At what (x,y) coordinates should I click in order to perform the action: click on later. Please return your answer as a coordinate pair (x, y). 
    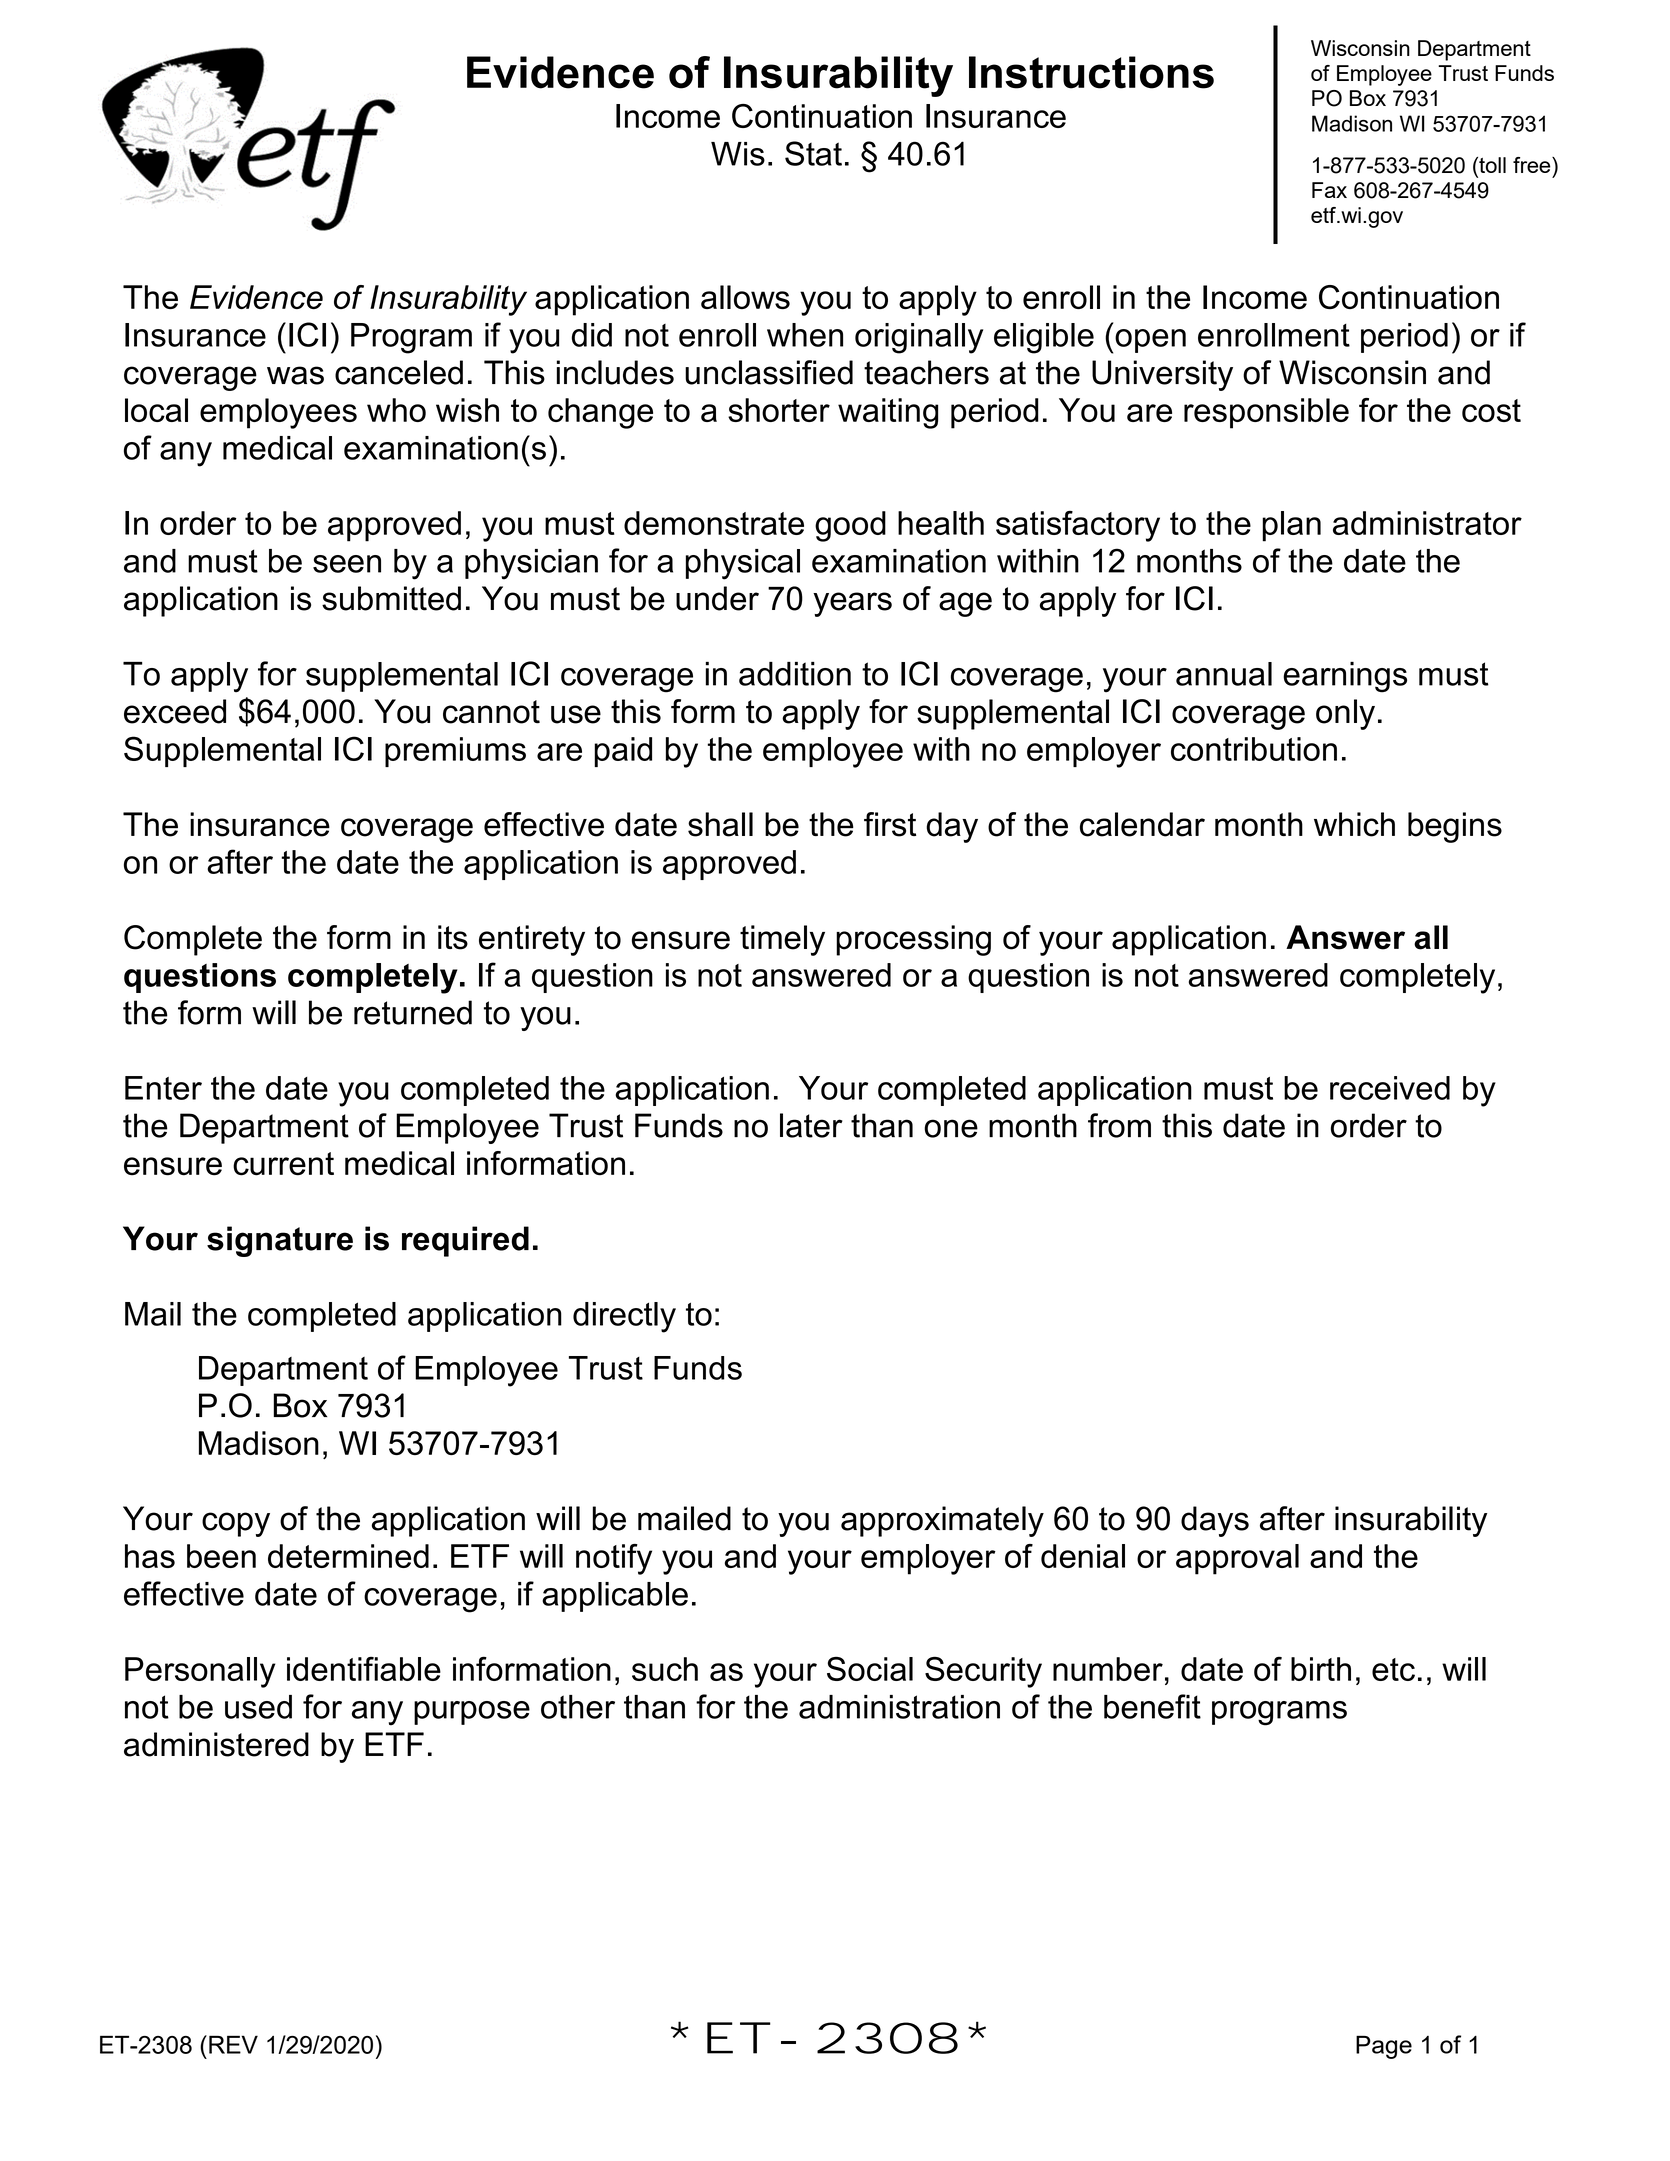
    Looking at the image, I should click on (811, 1125).
